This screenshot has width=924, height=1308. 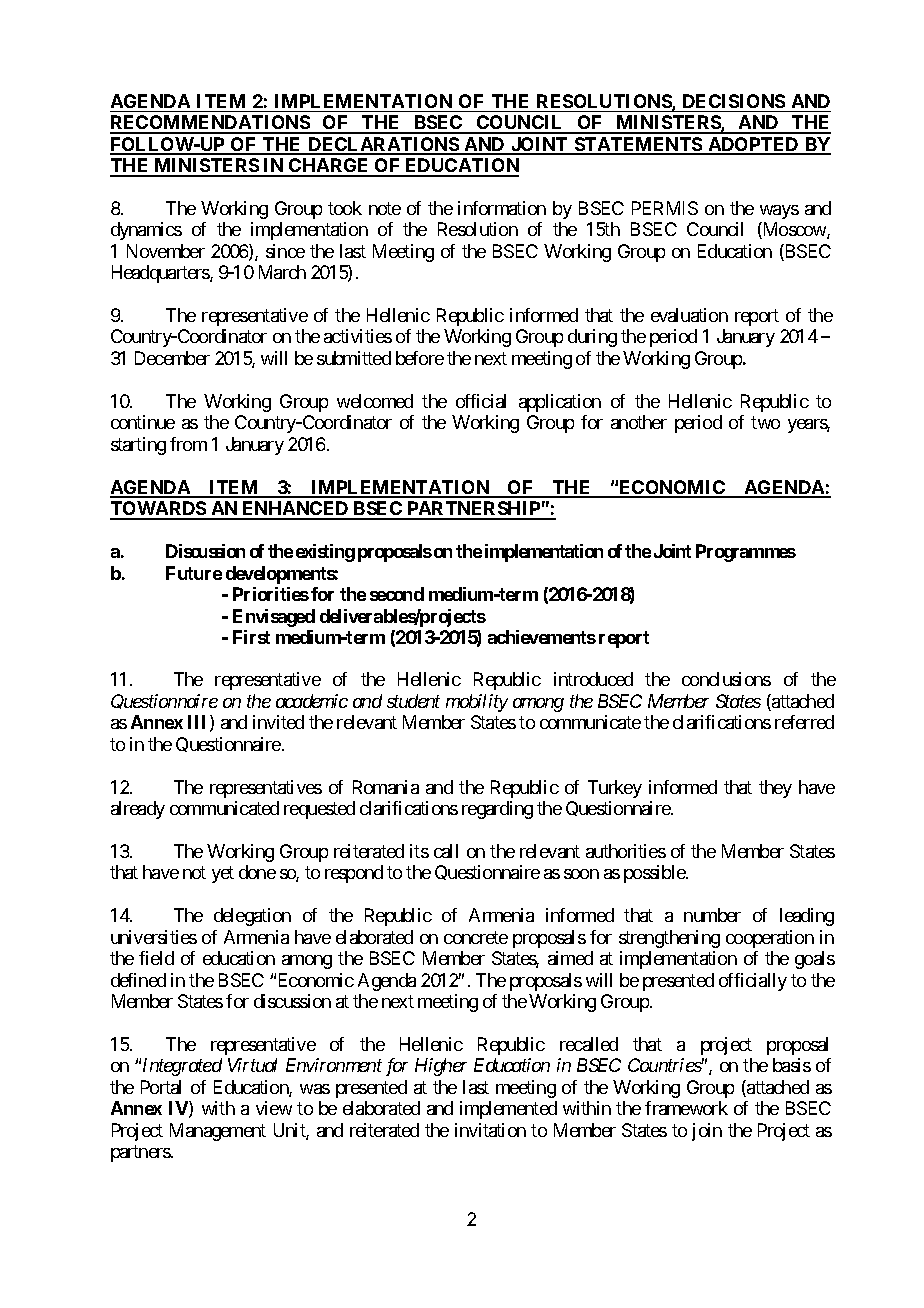 I want to click on implemented, so click(x=508, y=1110).
